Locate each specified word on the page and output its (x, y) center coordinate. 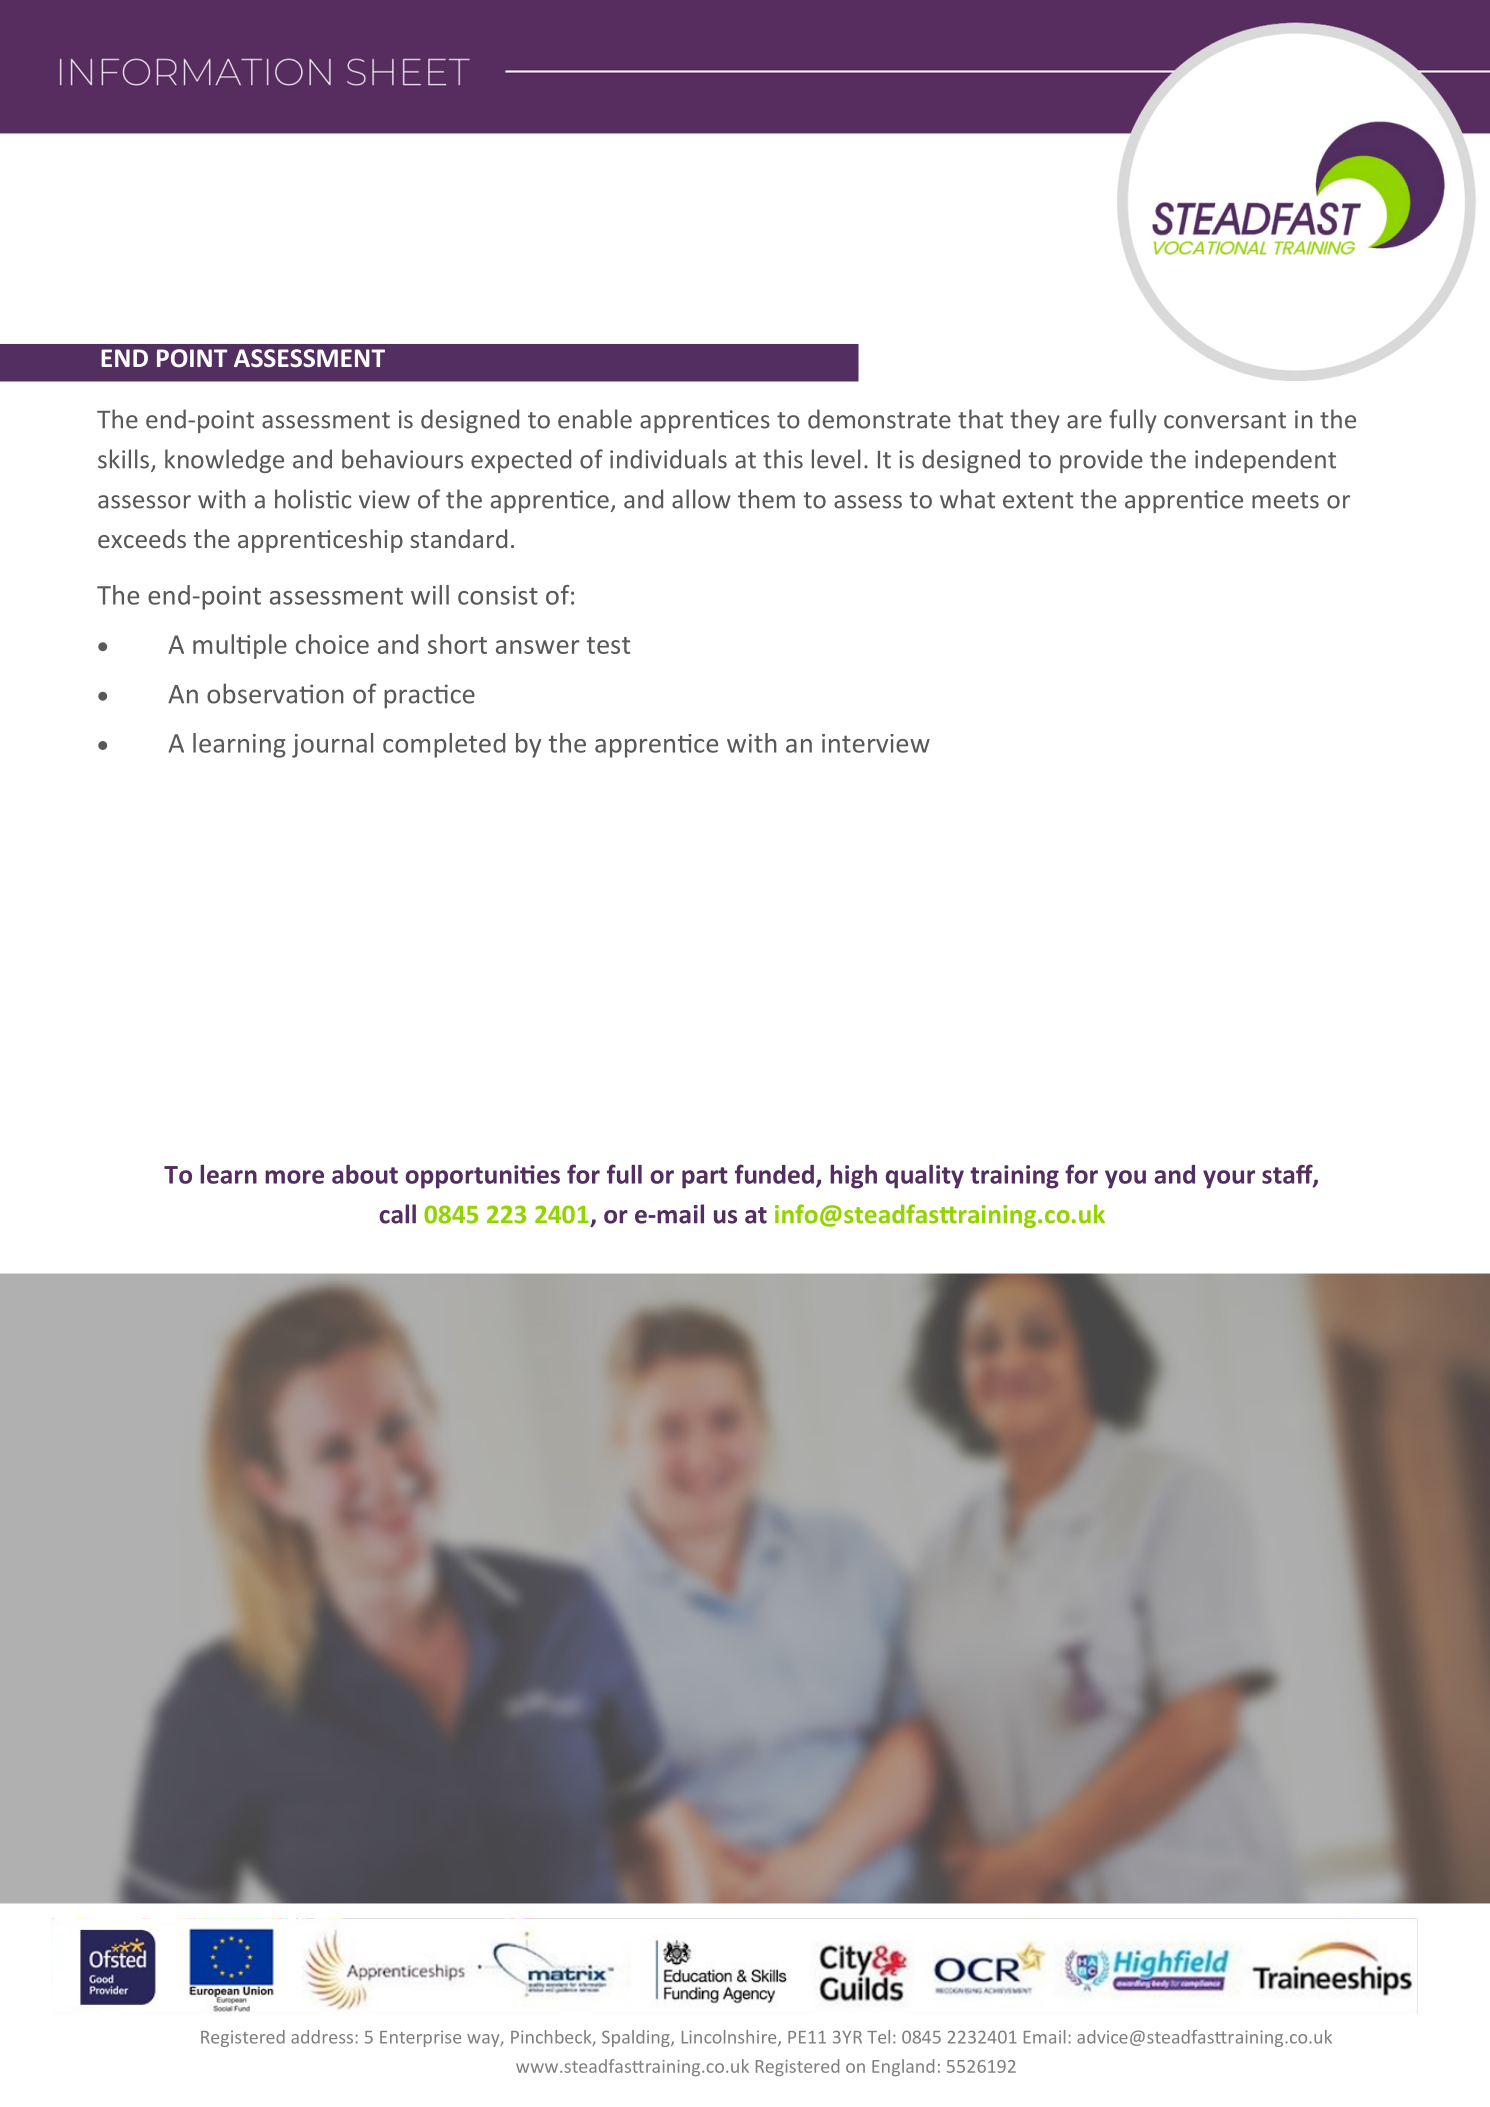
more (294, 1177)
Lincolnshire (730, 2038)
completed (444, 745)
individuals (668, 459)
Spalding (637, 2038)
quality (925, 1177)
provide (1101, 461)
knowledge (224, 461)
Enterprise (420, 2038)
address (323, 2037)
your (1229, 1179)
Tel (878, 2037)
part (705, 1178)
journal (332, 745)
